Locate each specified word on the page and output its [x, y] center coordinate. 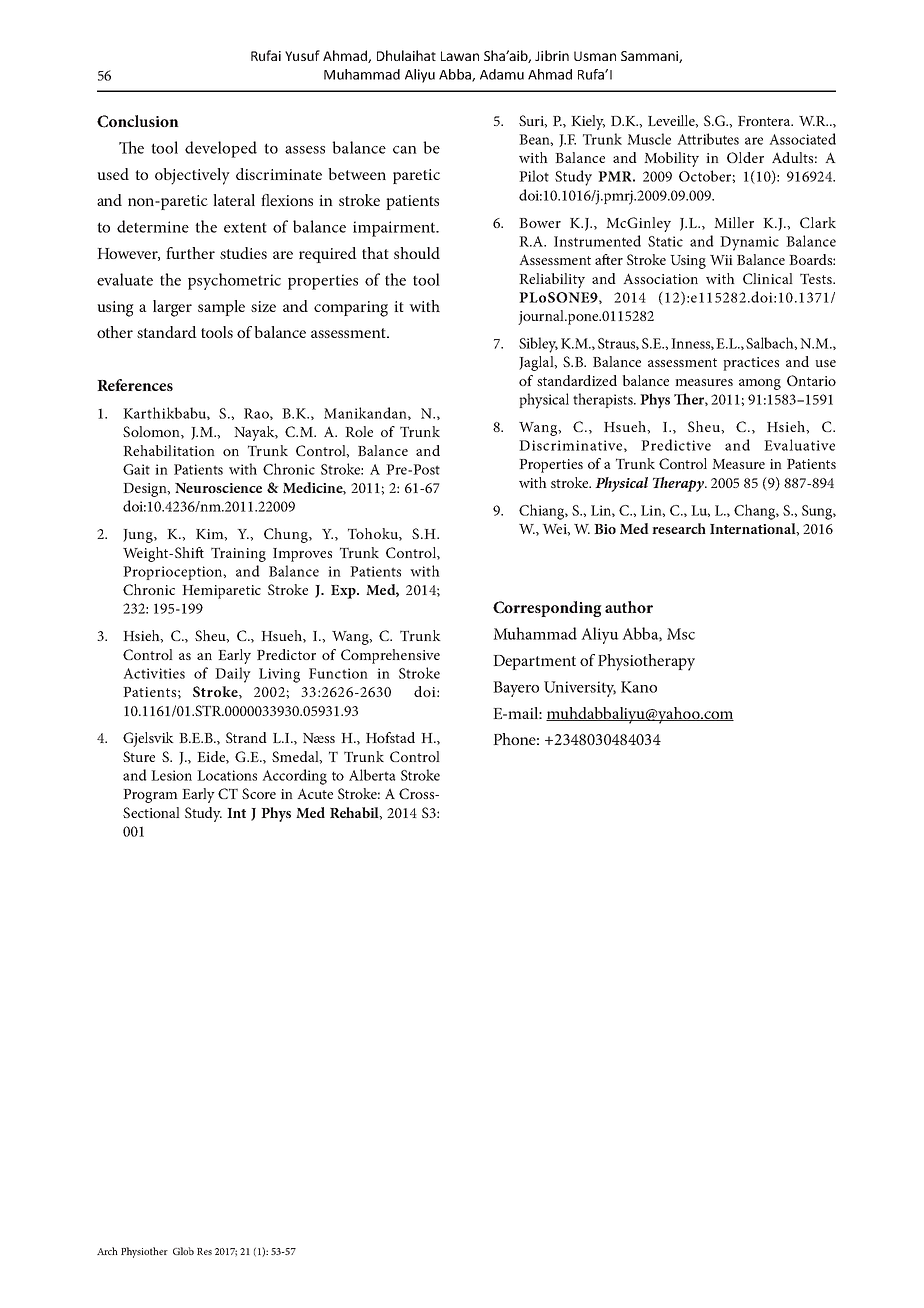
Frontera [765, 121]
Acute [315, 793]
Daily [233, 675]
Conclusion [138, 121]
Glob [183, 1251]
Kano [639, 687]
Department [534, 662]
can [405, 150]
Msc [681, 634]
